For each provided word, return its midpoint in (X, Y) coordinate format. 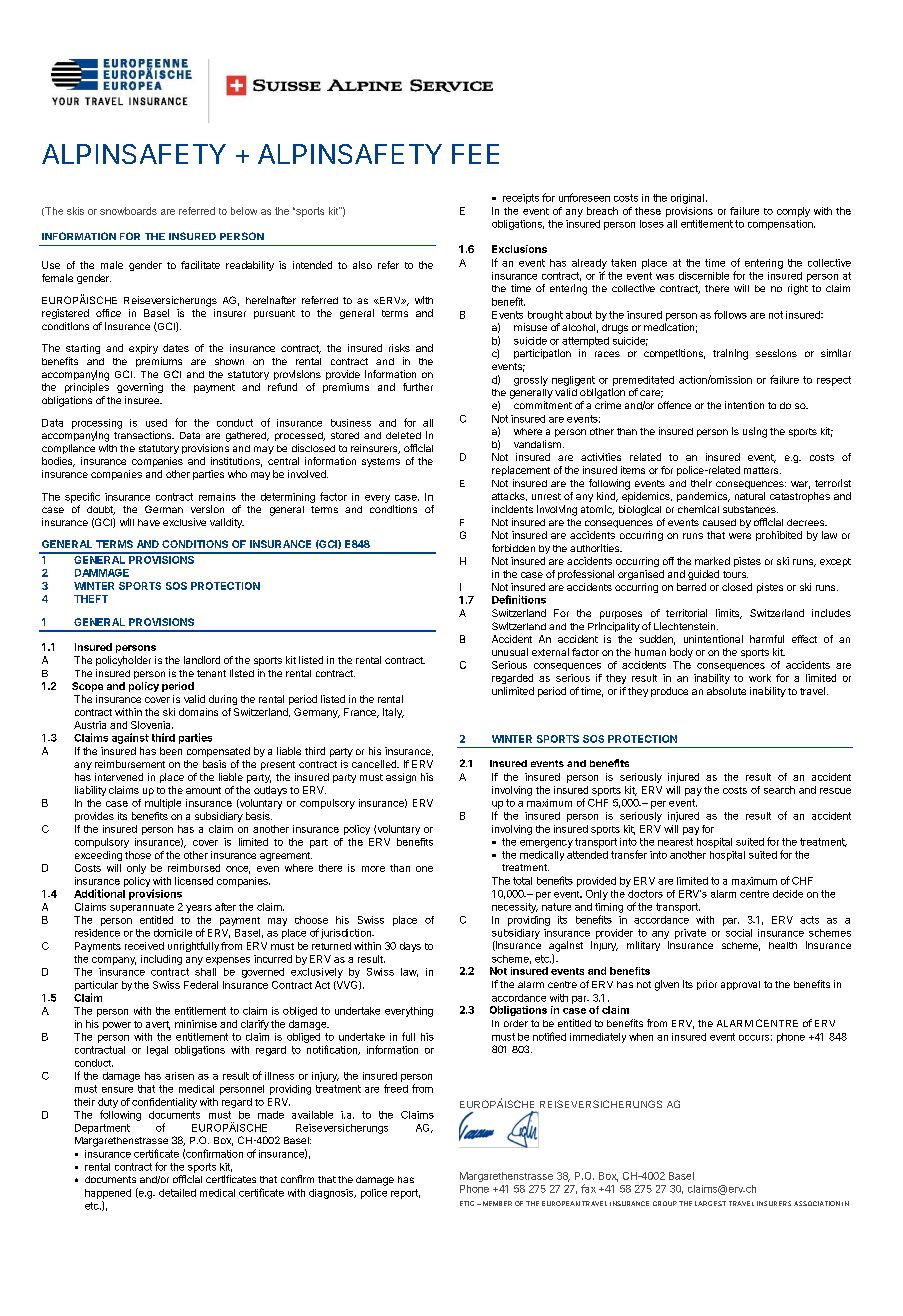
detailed (177, 1193)
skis (75, 211)
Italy (393, 713)
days (410, 947)
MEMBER (497, 1203)
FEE (475, 154)
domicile (173, 933)
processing (97, 424)
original (687, 199)
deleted (403, 435)
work (760, 678)
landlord (202, 660)
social (739, 933)
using (755, 432)
